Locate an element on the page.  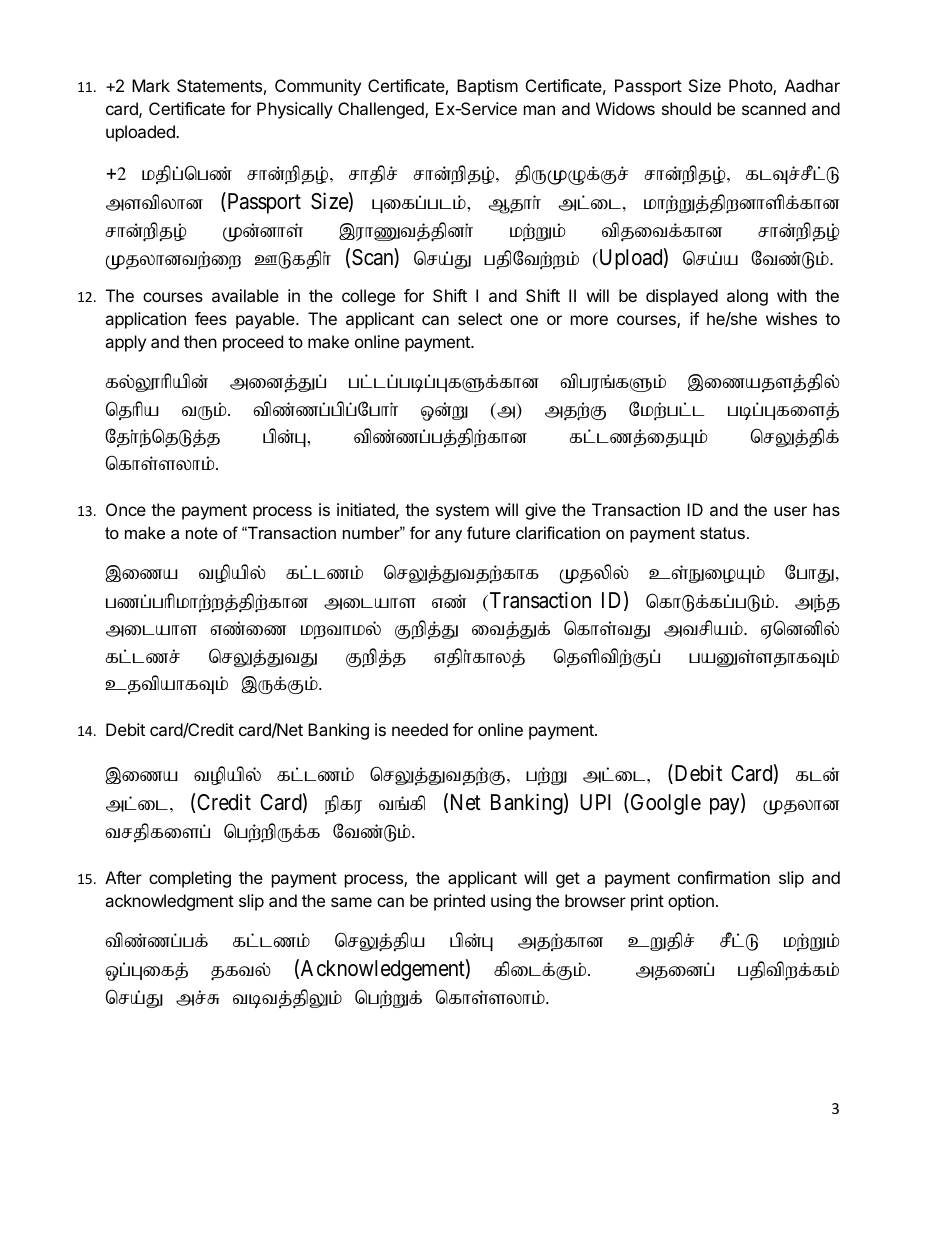
wishes is located at coordinates (791, 318).
